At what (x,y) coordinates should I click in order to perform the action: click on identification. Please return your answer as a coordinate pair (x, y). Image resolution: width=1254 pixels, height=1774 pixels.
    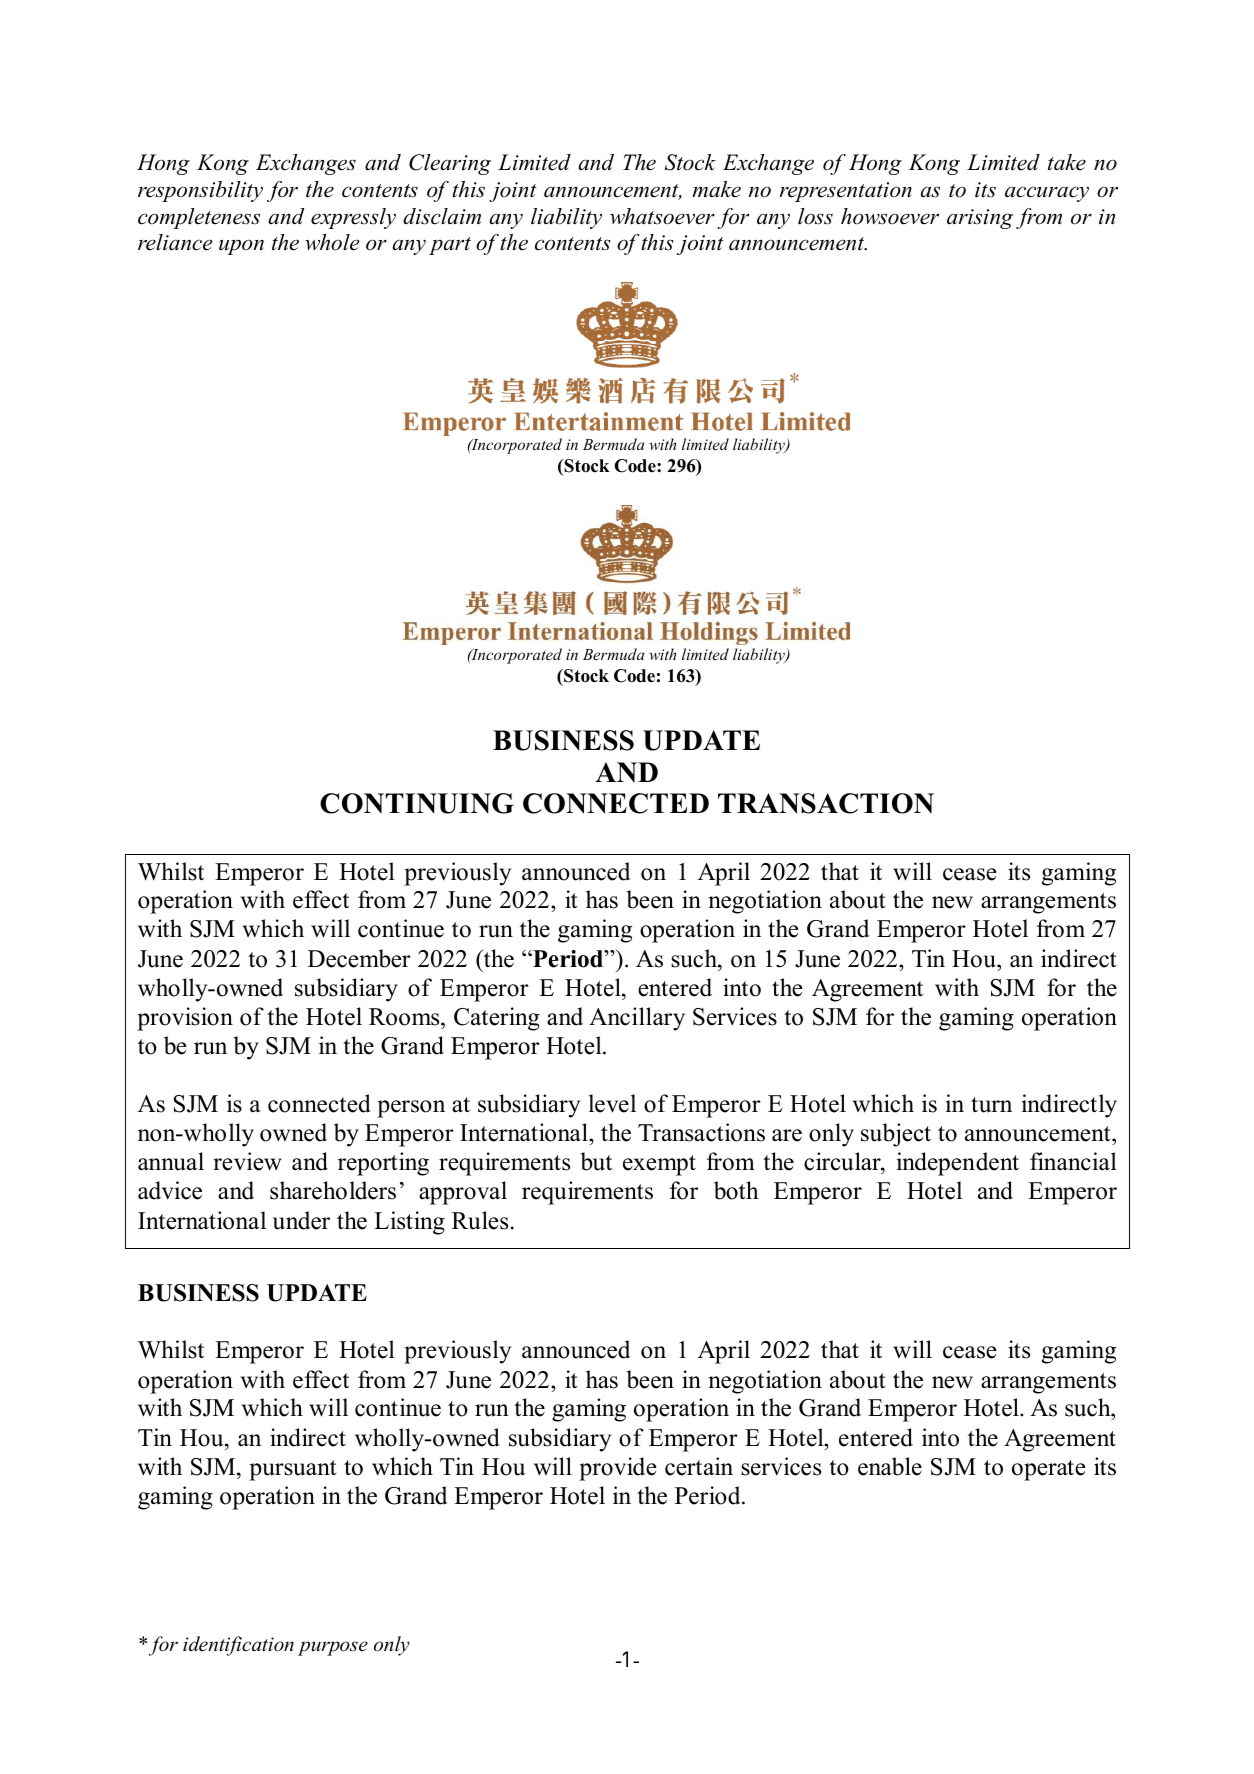
    Looking at the image, I should click on (238, 1646).
